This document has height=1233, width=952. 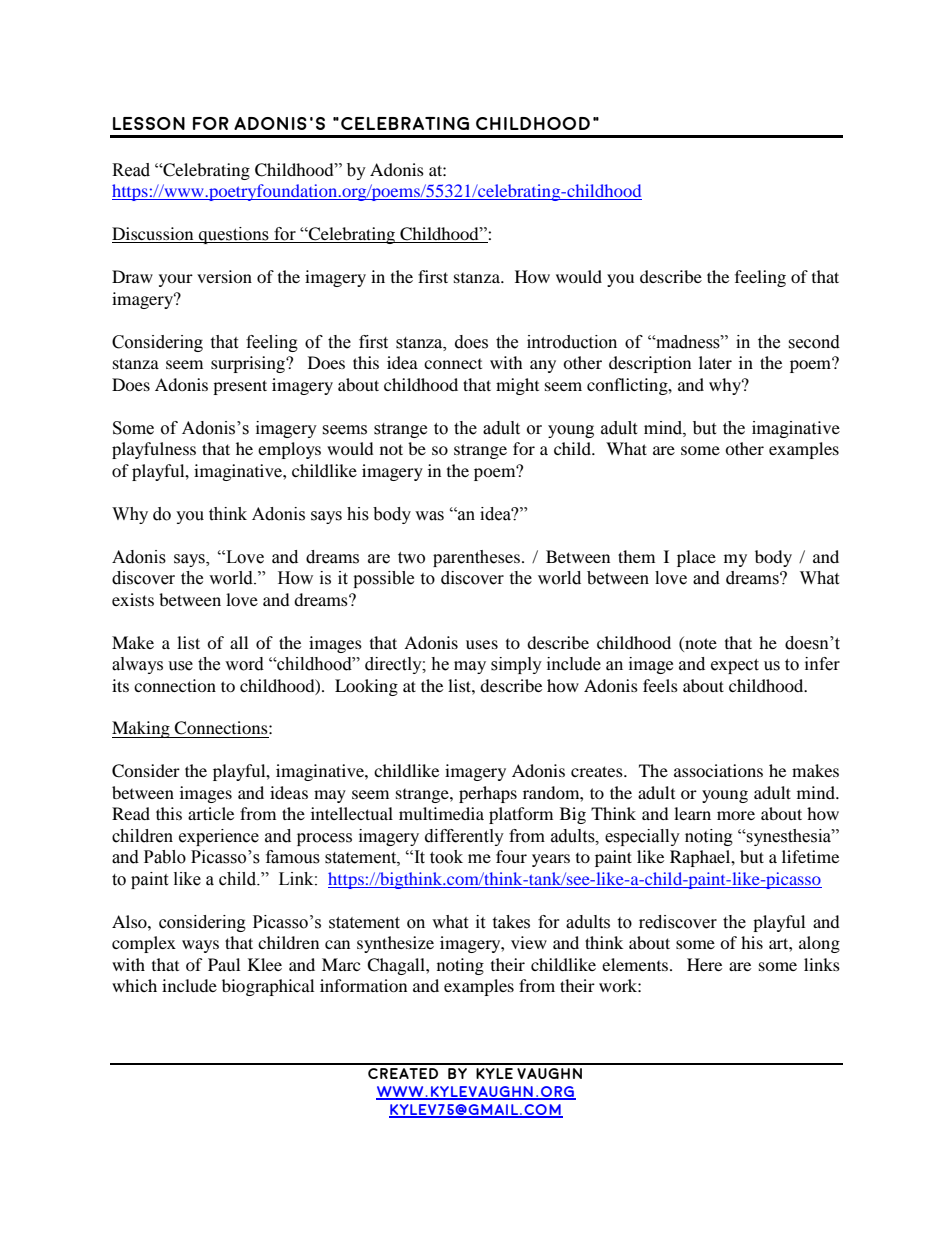 What do you see at coordinates (224, 964) in the document?
I see `Paul` at bounding box center [224, 964].
